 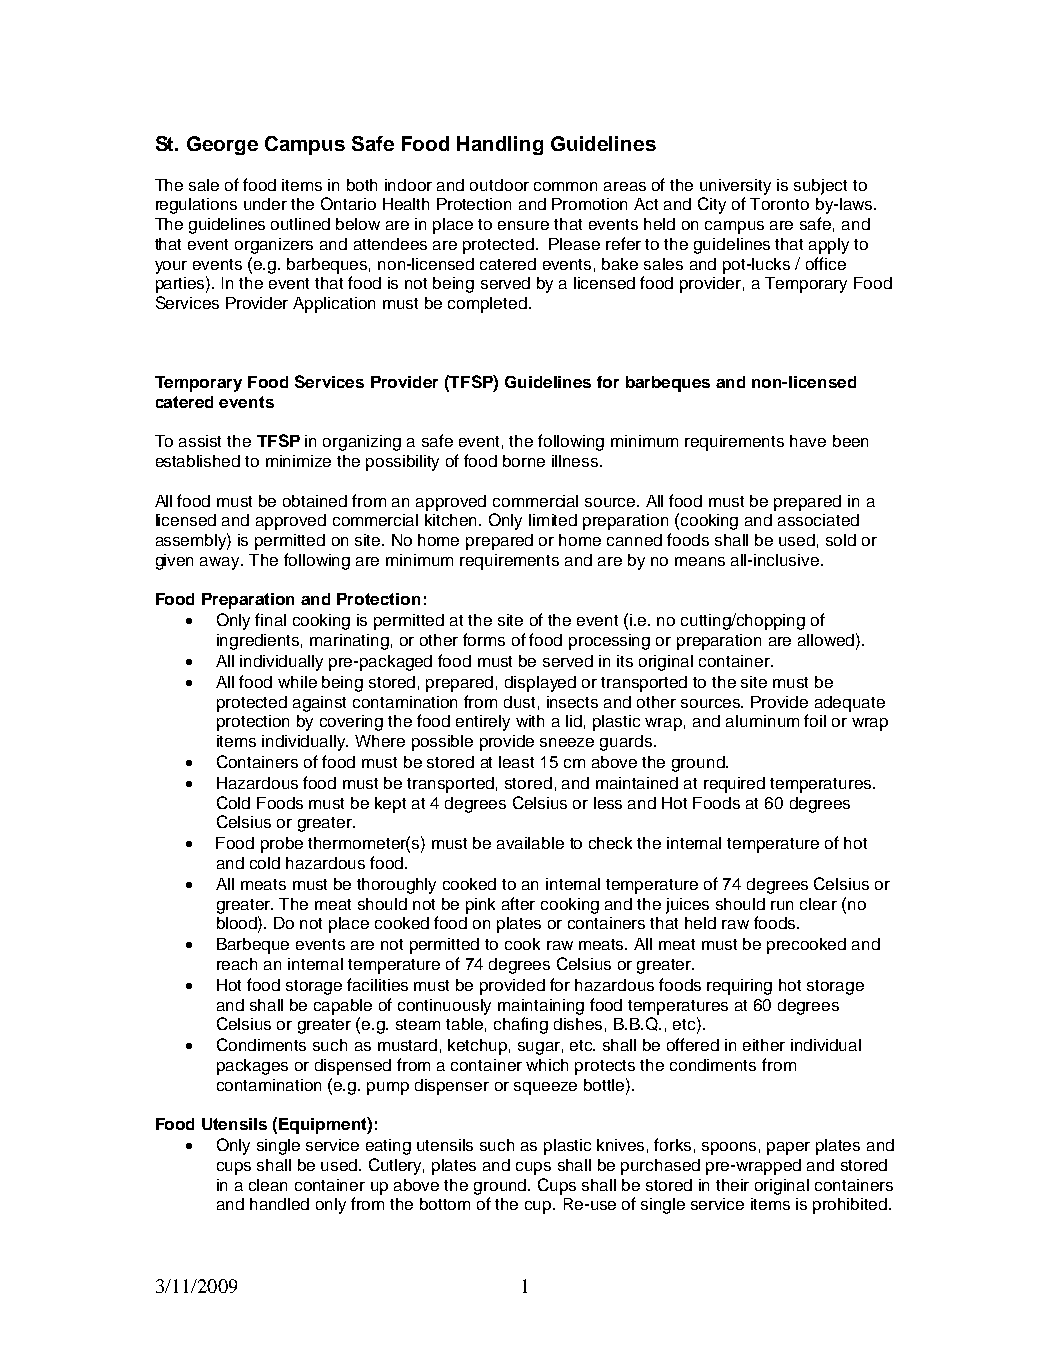 I want to click on under, so click(x=265, y=204).
